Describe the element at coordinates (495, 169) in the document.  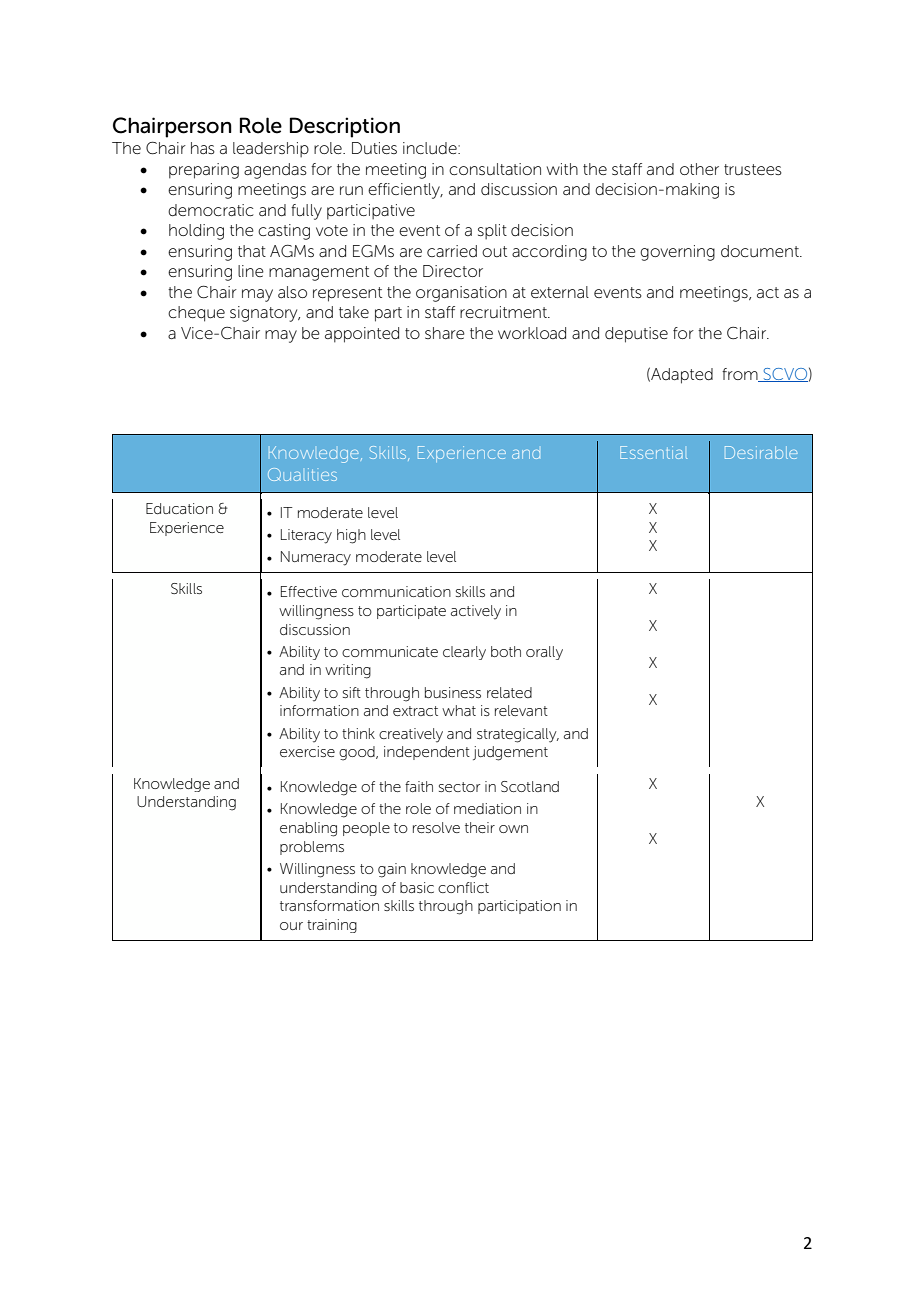
I see `consultation` at that location.
